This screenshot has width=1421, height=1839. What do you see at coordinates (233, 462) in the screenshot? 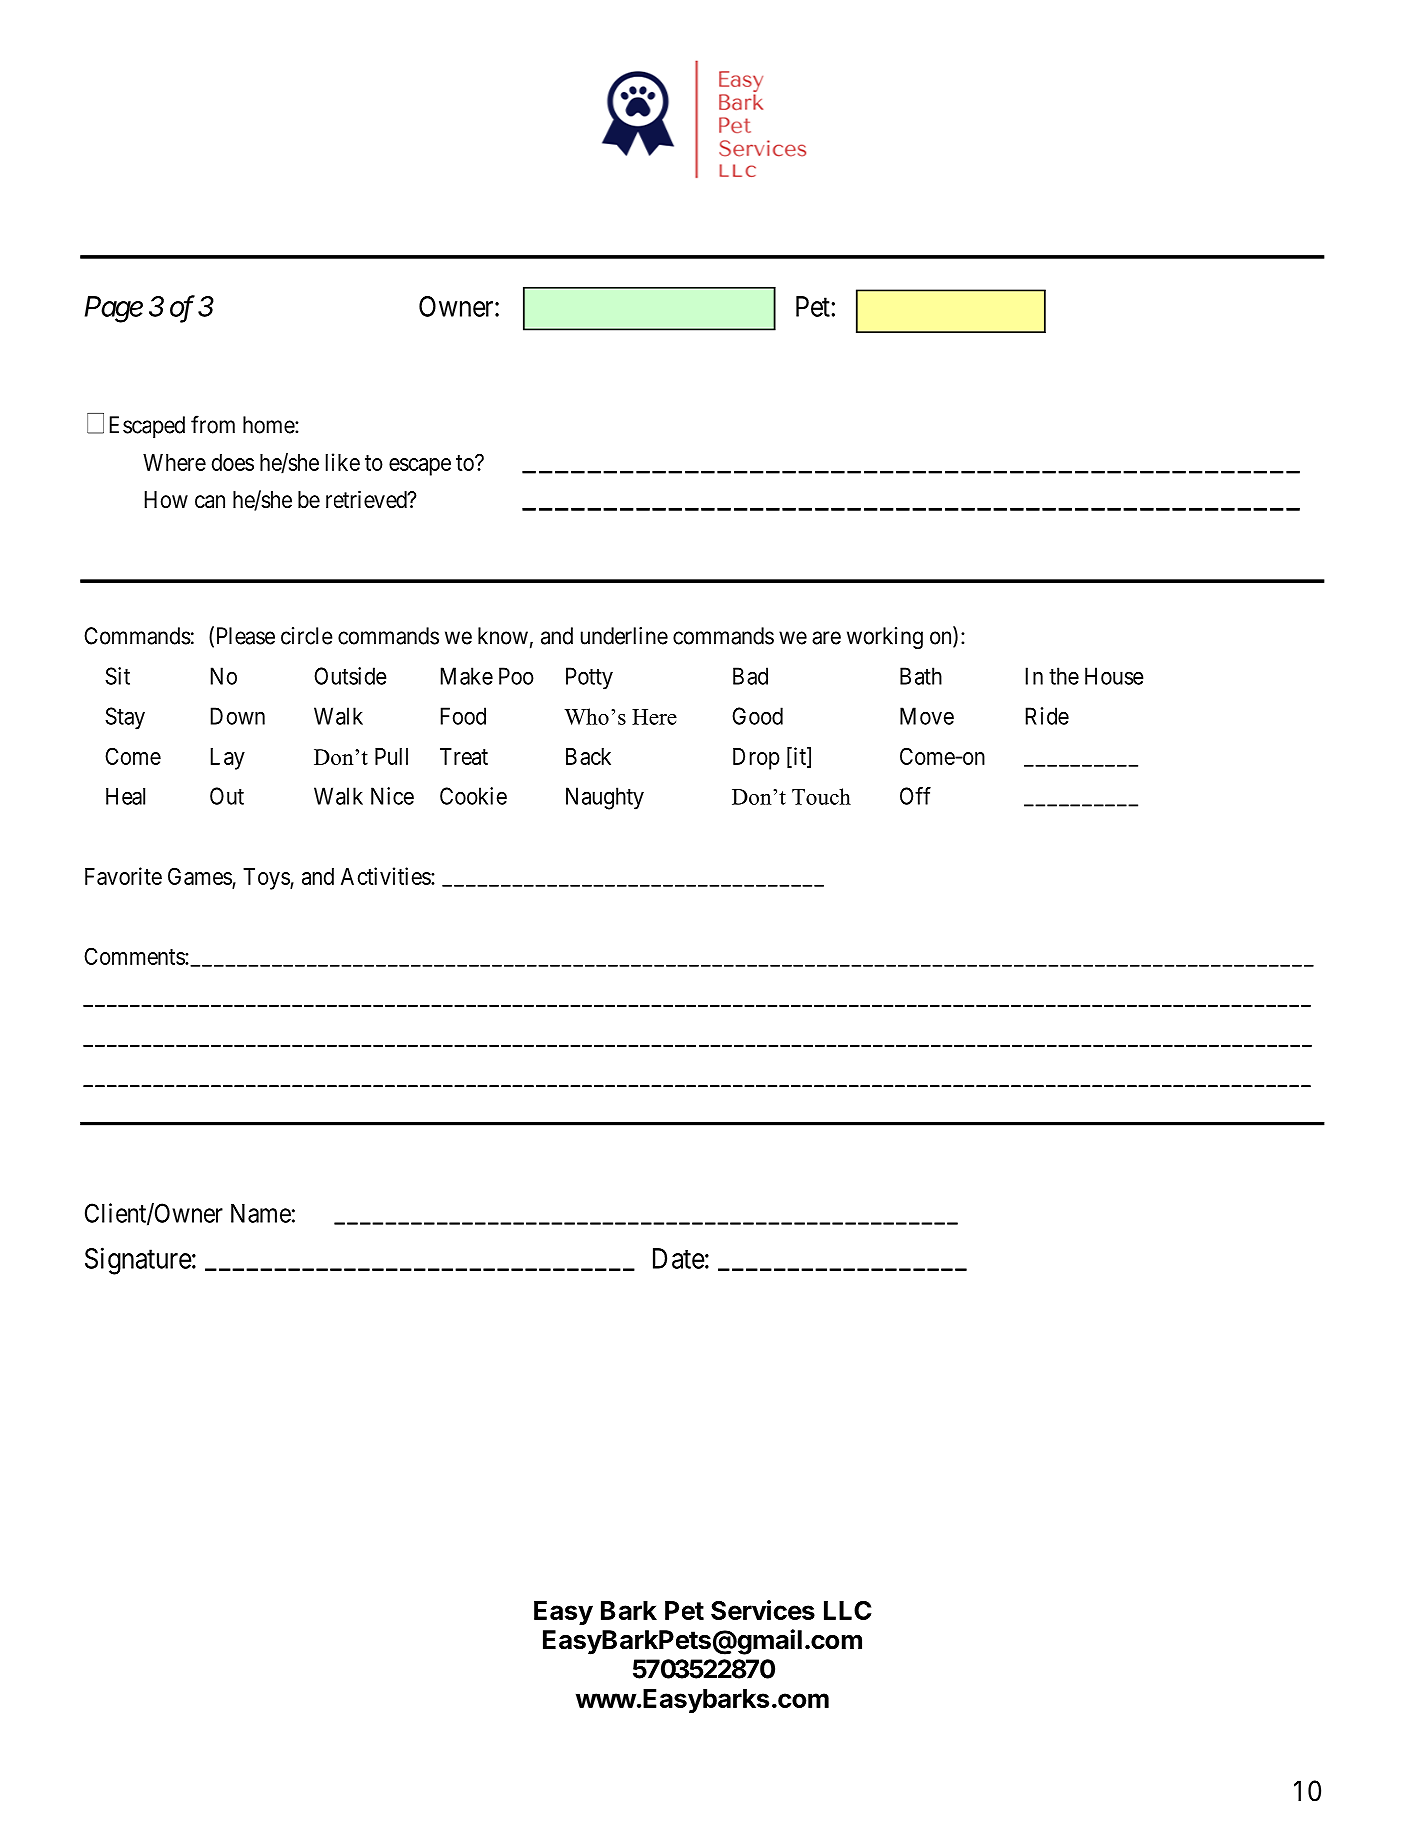
I see `does` at bounding box center [233, 462].
